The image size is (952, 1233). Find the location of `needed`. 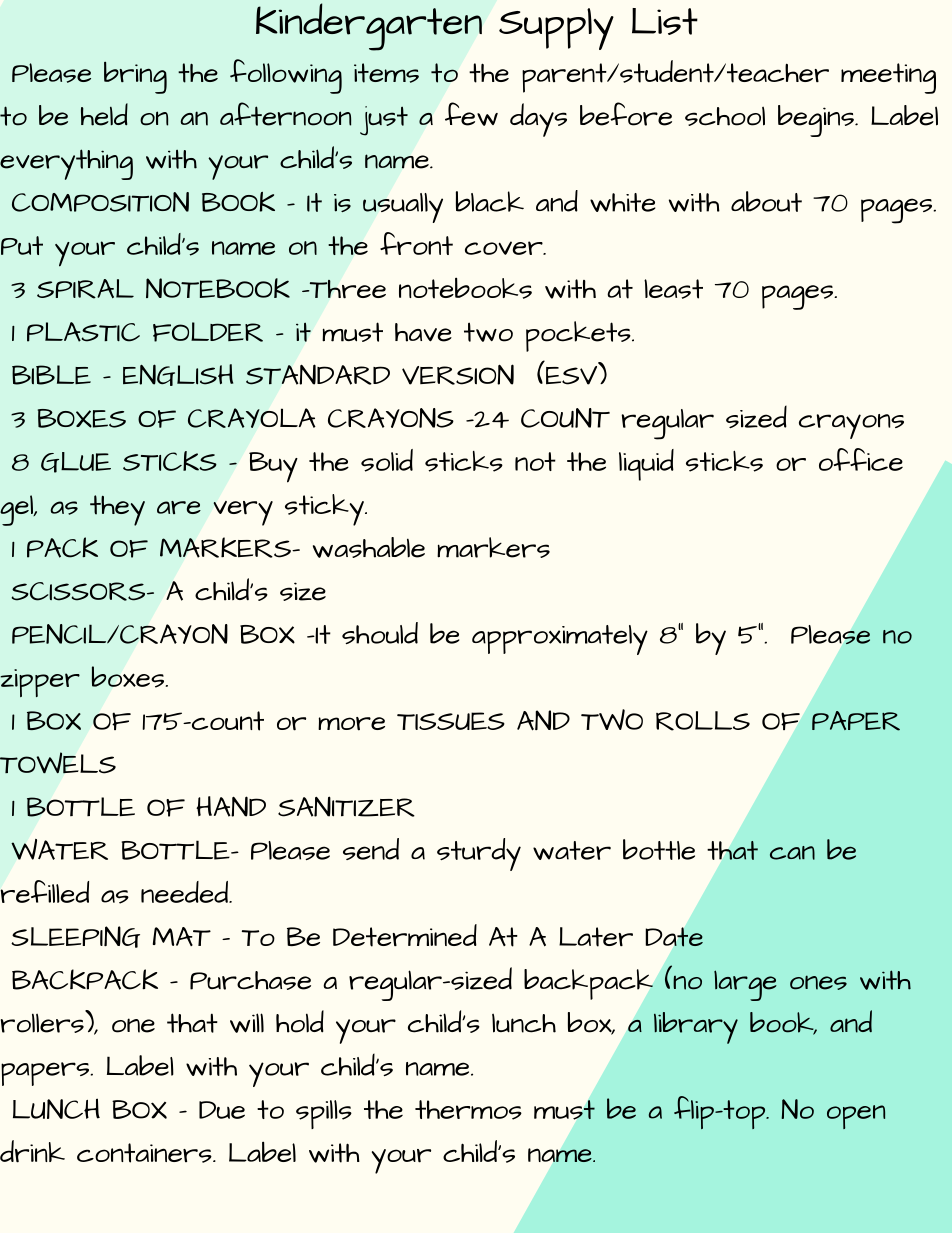

needed is located at coordinates (185, 892).
